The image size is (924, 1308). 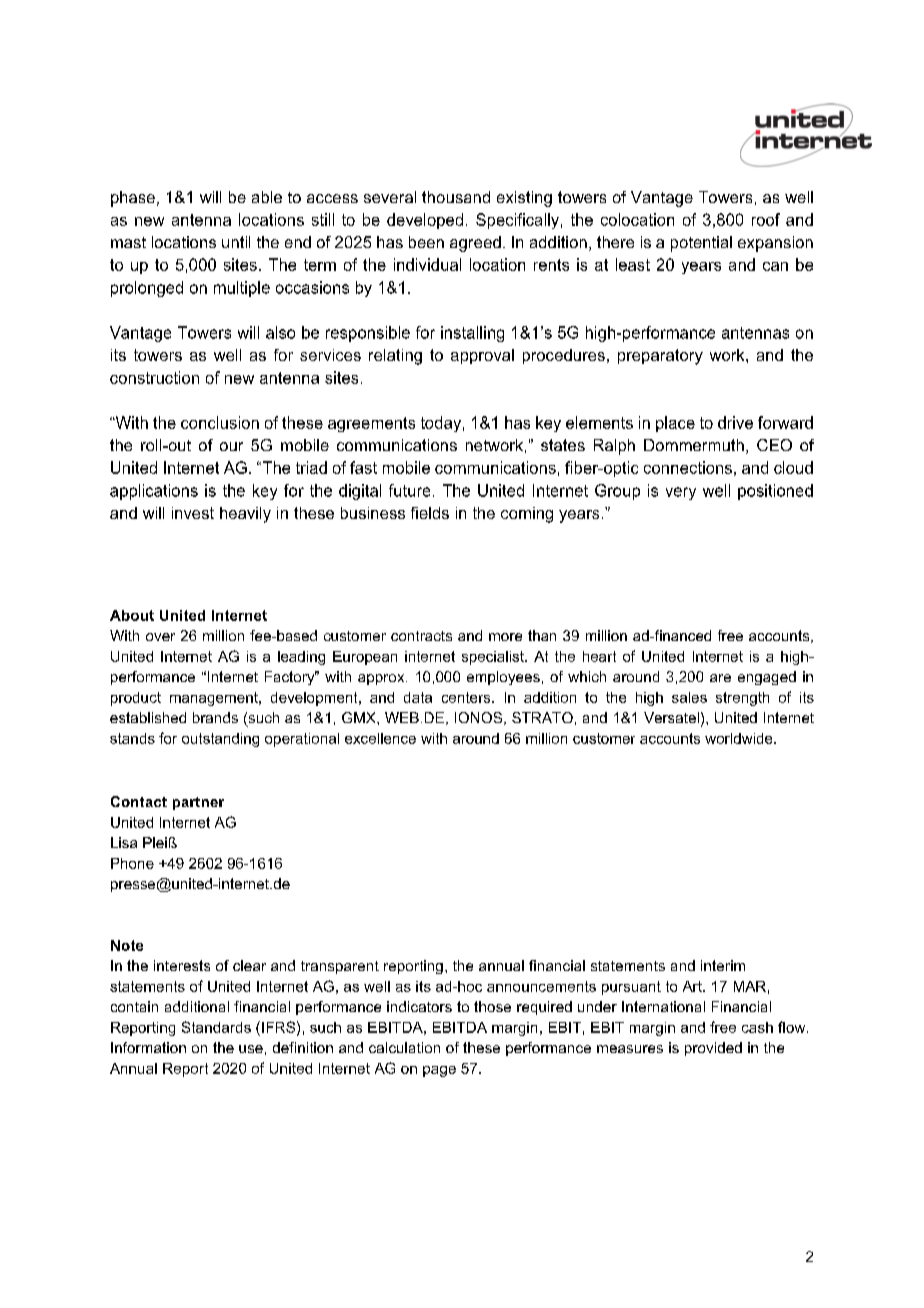 What do you see at coordinates (236, 242) in the screenshot?
I see `until` at bounding box center [236, 242].
